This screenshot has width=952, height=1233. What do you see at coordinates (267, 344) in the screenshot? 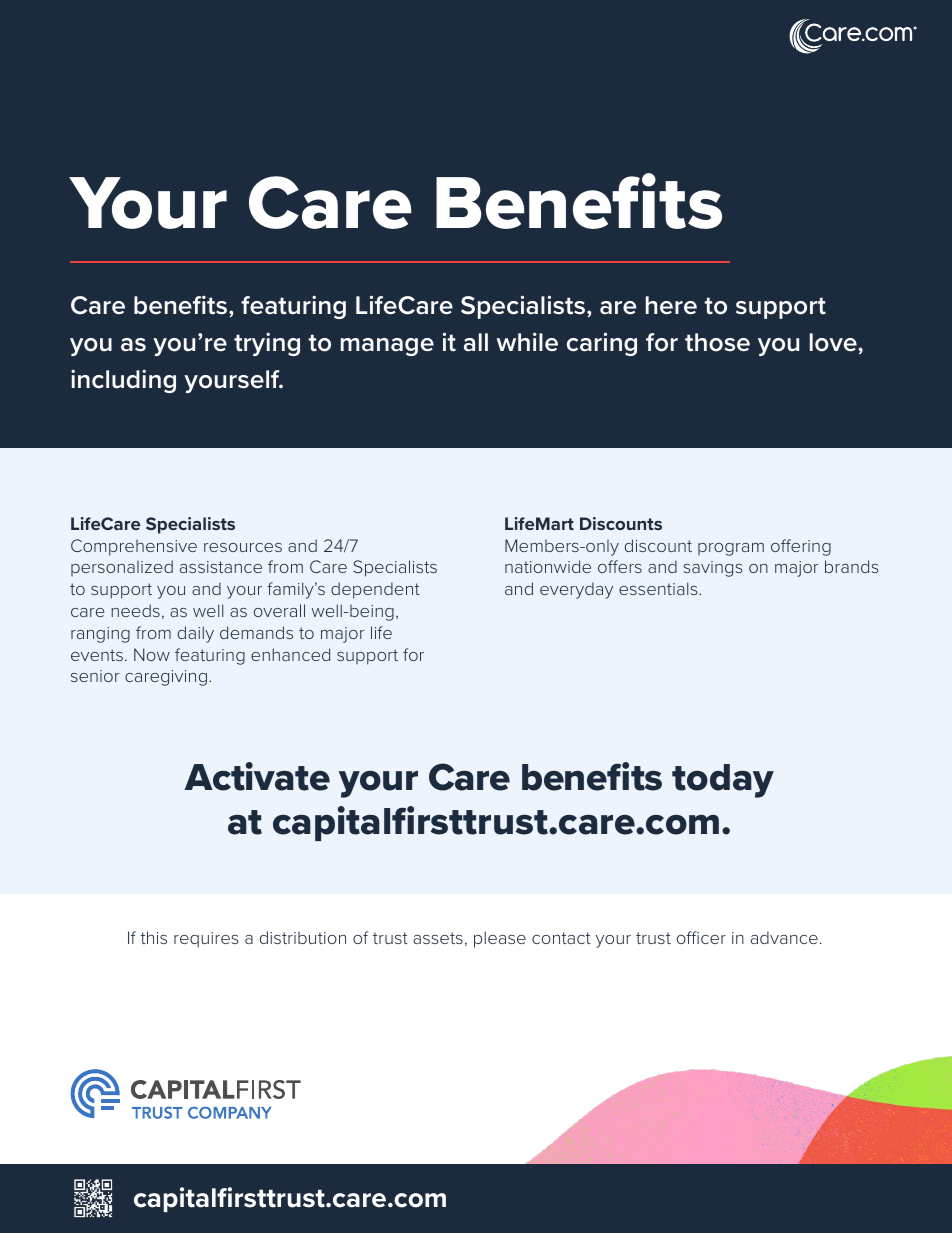
I see `trying` at bounding box center [267, 344].
